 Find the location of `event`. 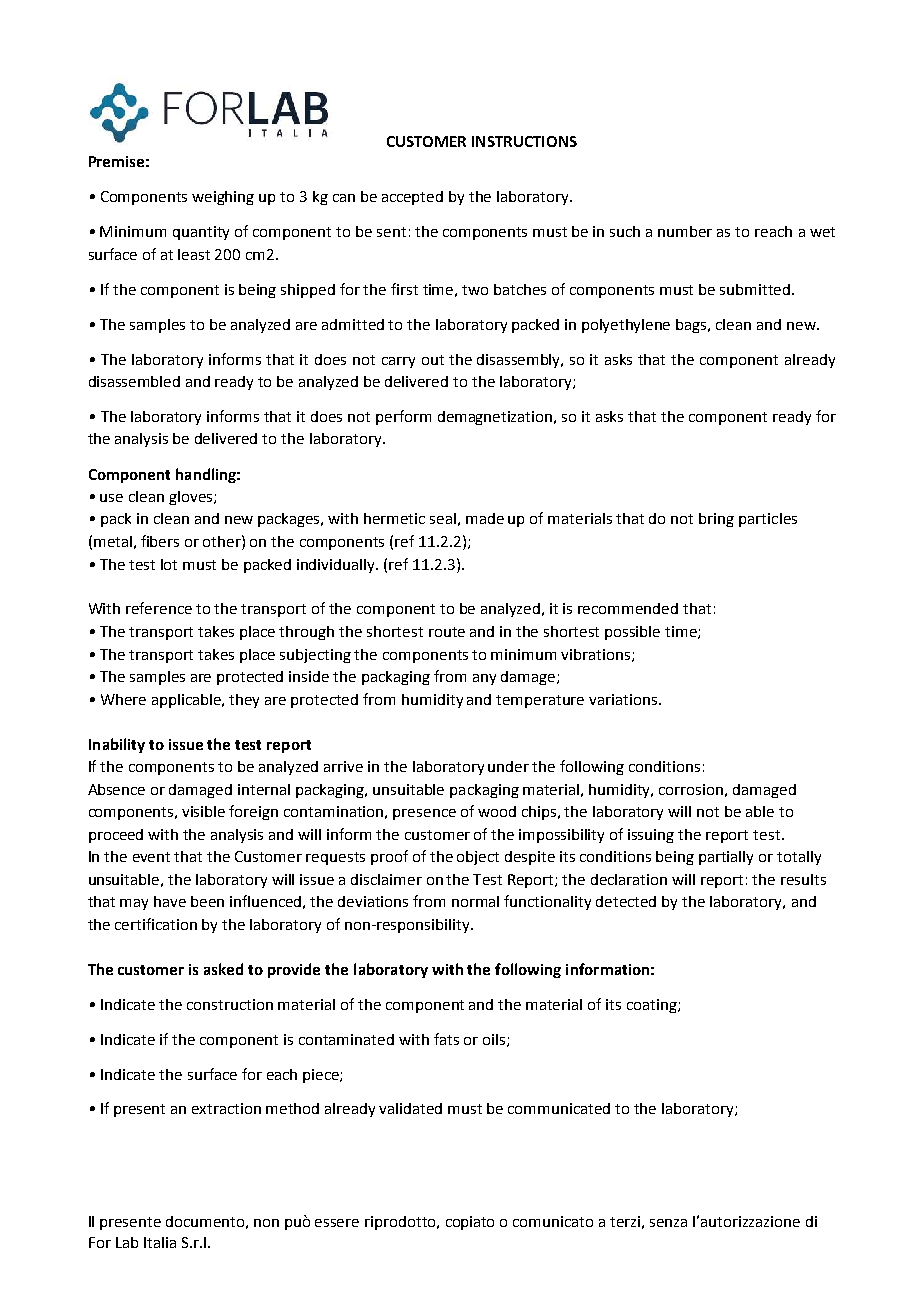

event is located at coordinates (151, 857).
